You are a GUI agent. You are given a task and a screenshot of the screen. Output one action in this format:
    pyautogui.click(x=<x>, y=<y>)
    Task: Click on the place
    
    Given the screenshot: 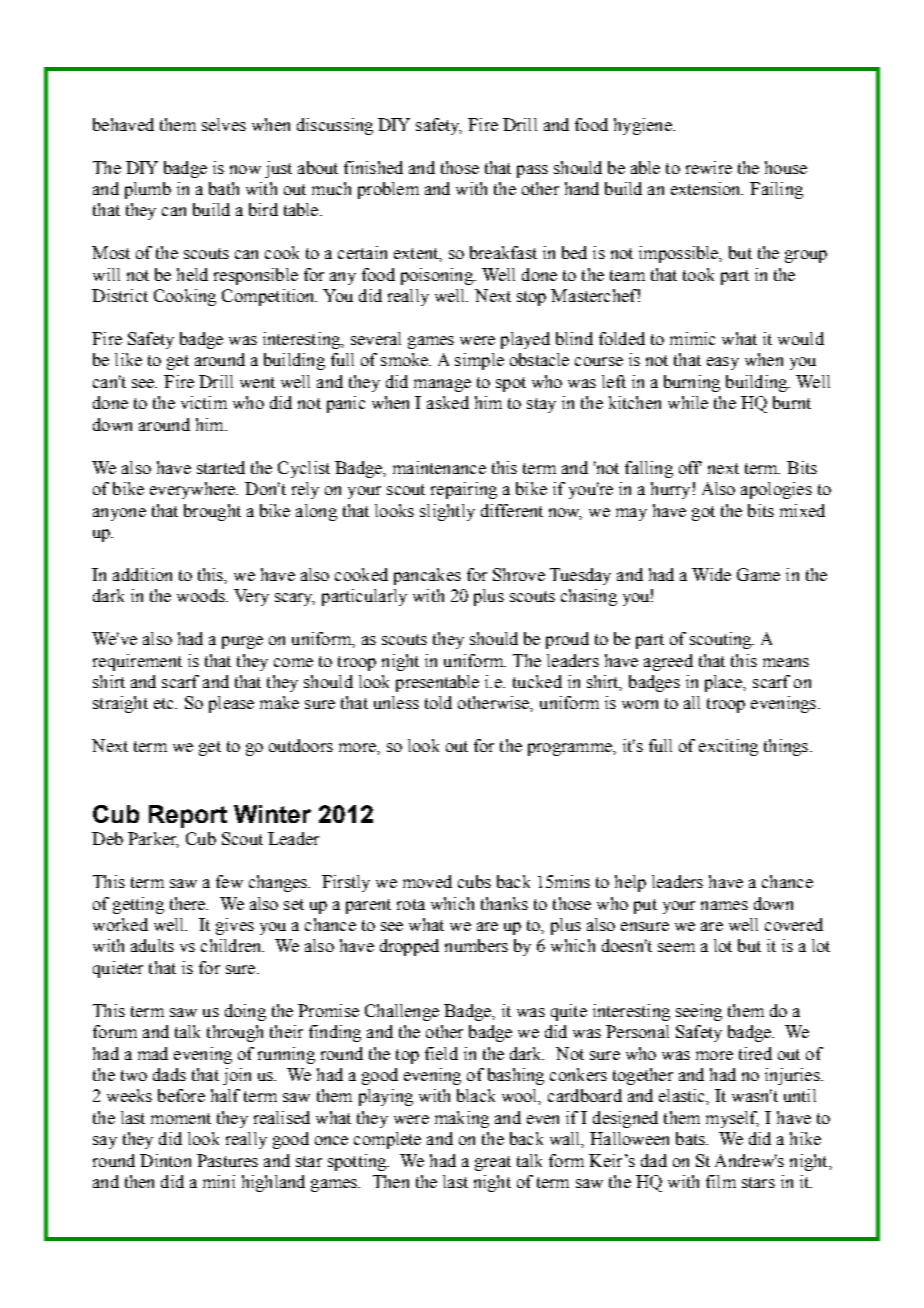 What is the action you would take?
    pyautogui.click(x=725, y=683)
